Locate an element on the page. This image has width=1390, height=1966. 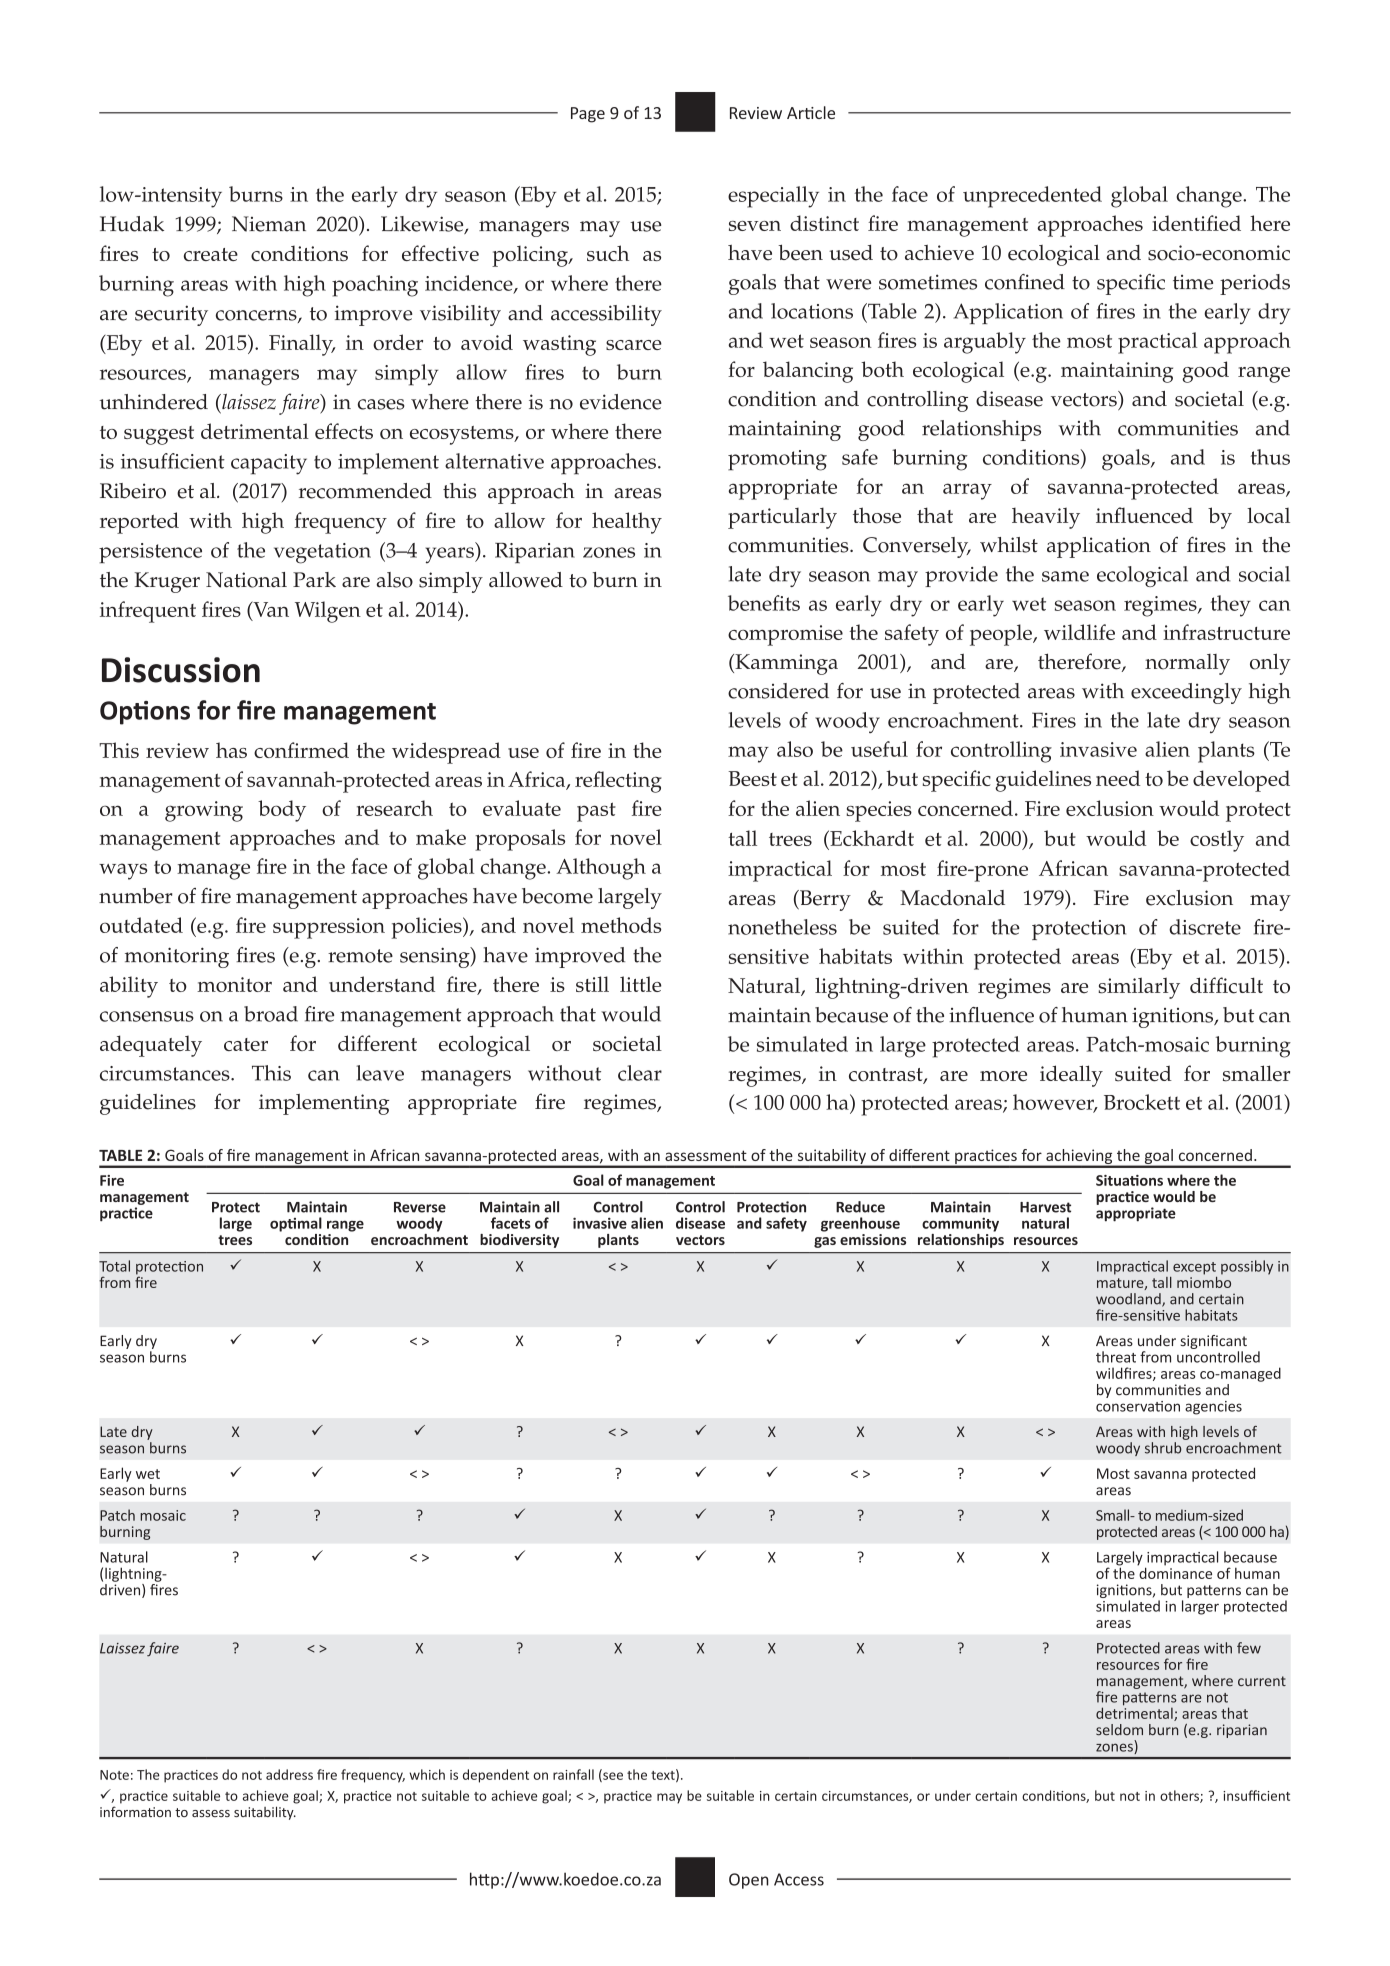
benefits is located at coordinates (764, 603).
